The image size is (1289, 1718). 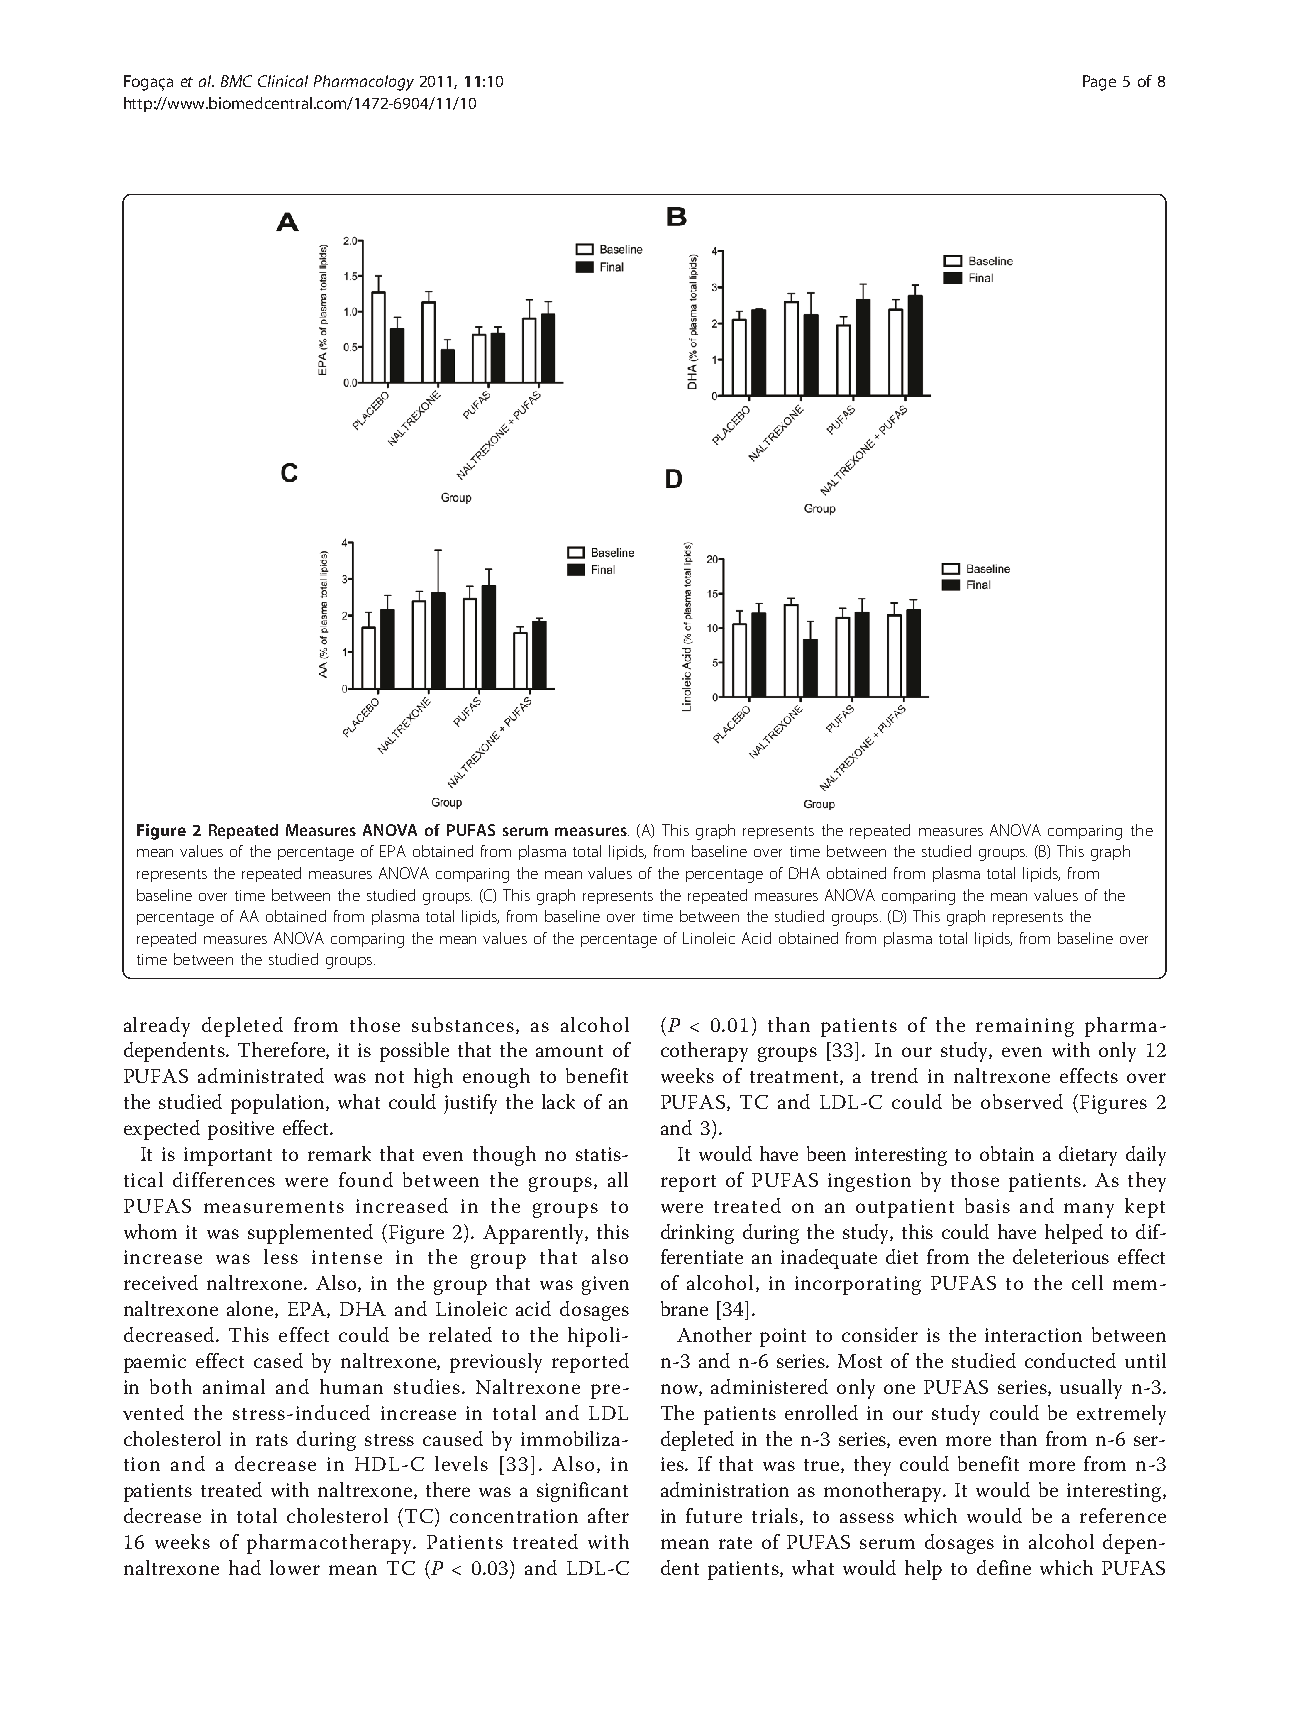 What do you see at coordinates (569, 1051) in the screenshot?
I see `amount` at bounding box center [569, 1051].
